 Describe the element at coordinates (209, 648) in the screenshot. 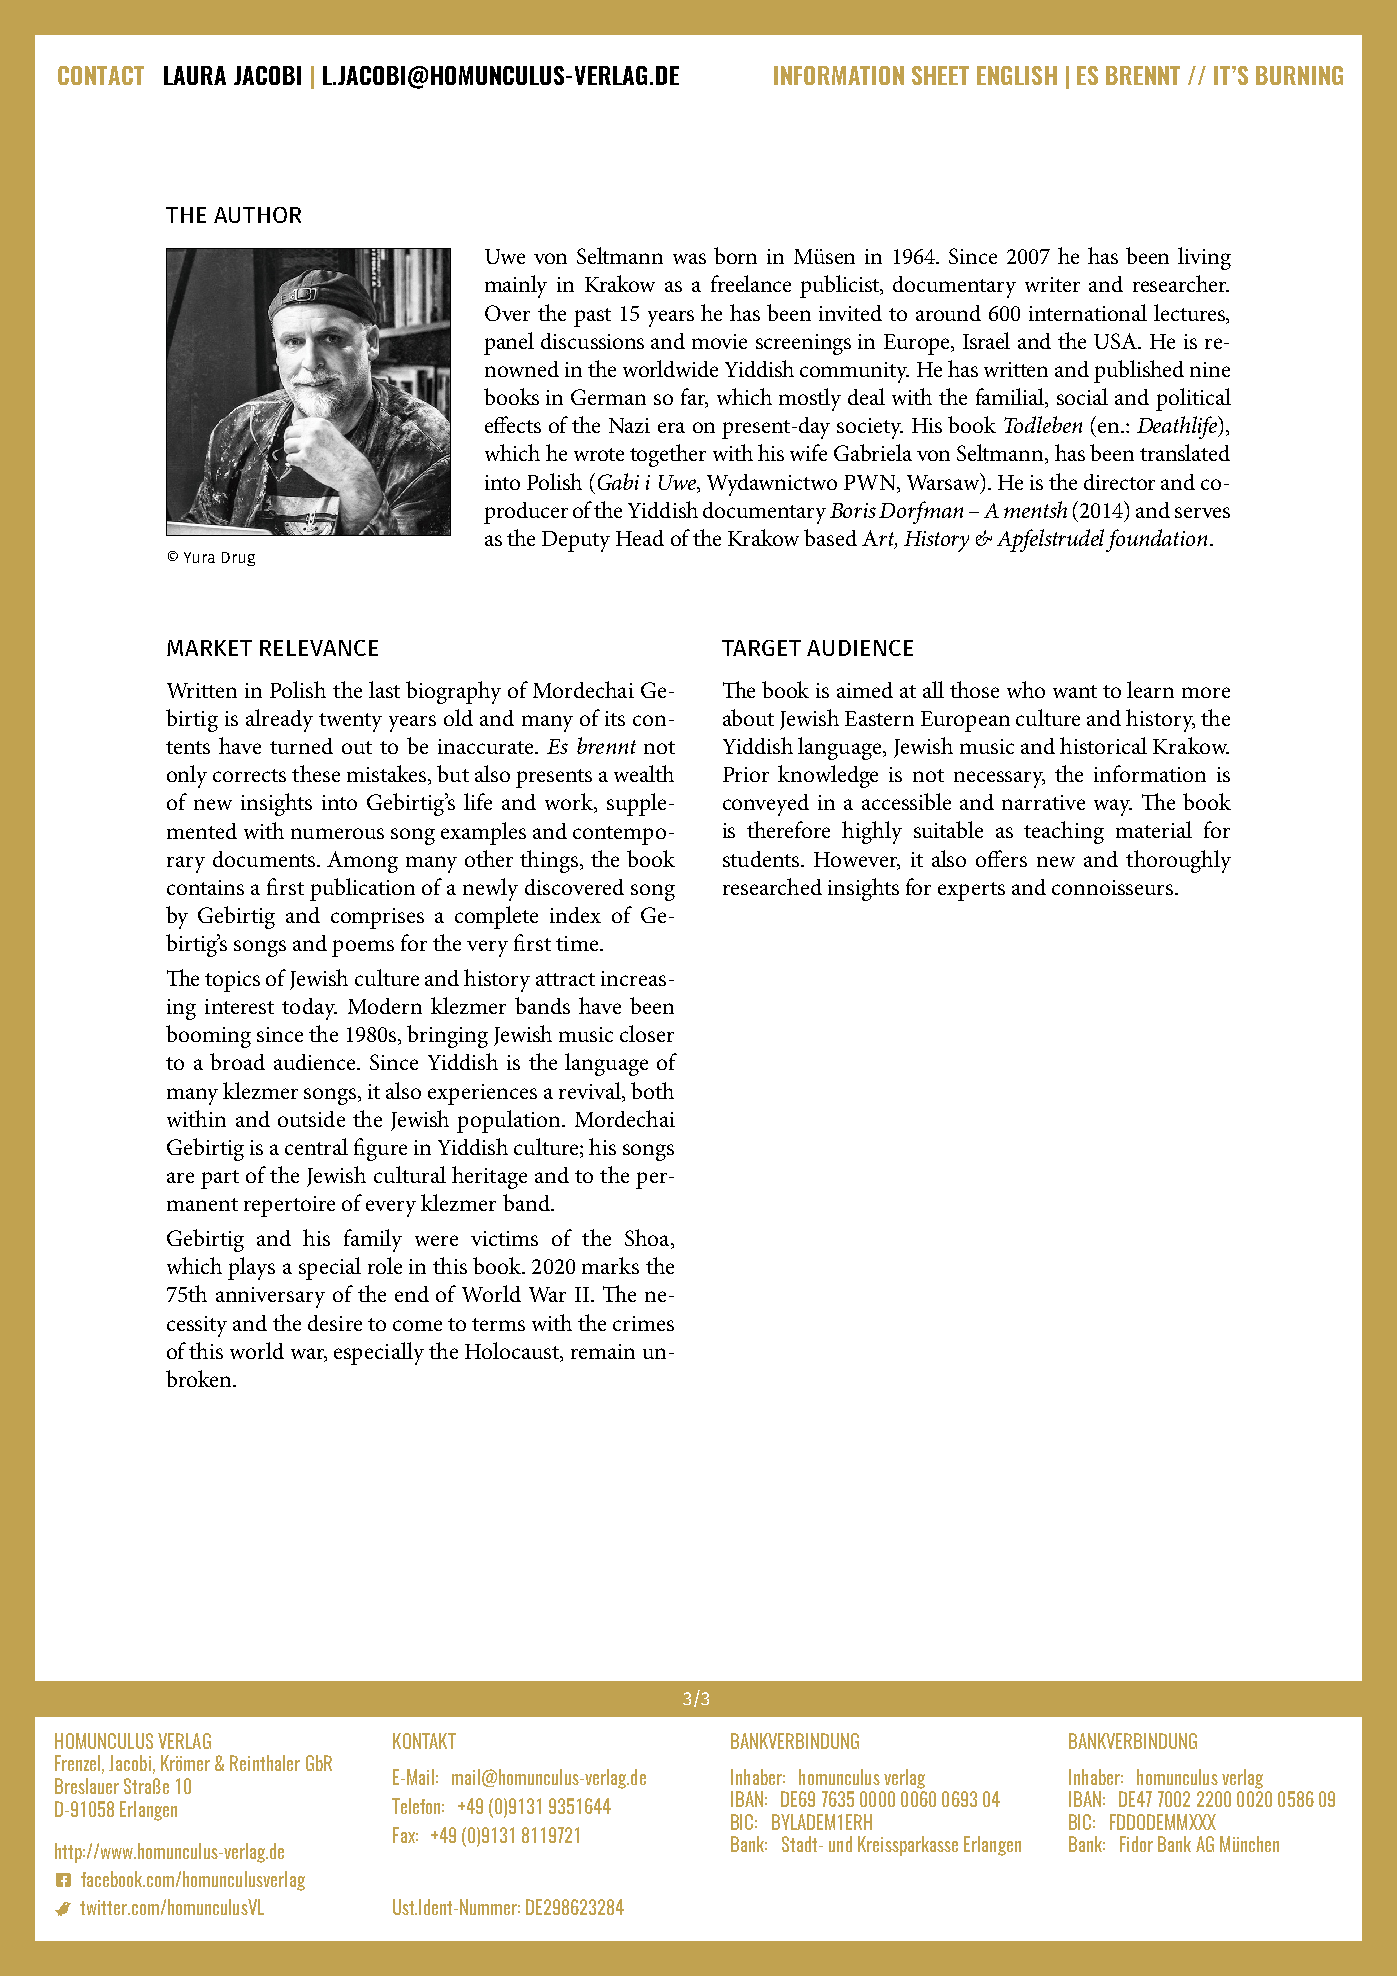

I see `MARKET` at that location.
